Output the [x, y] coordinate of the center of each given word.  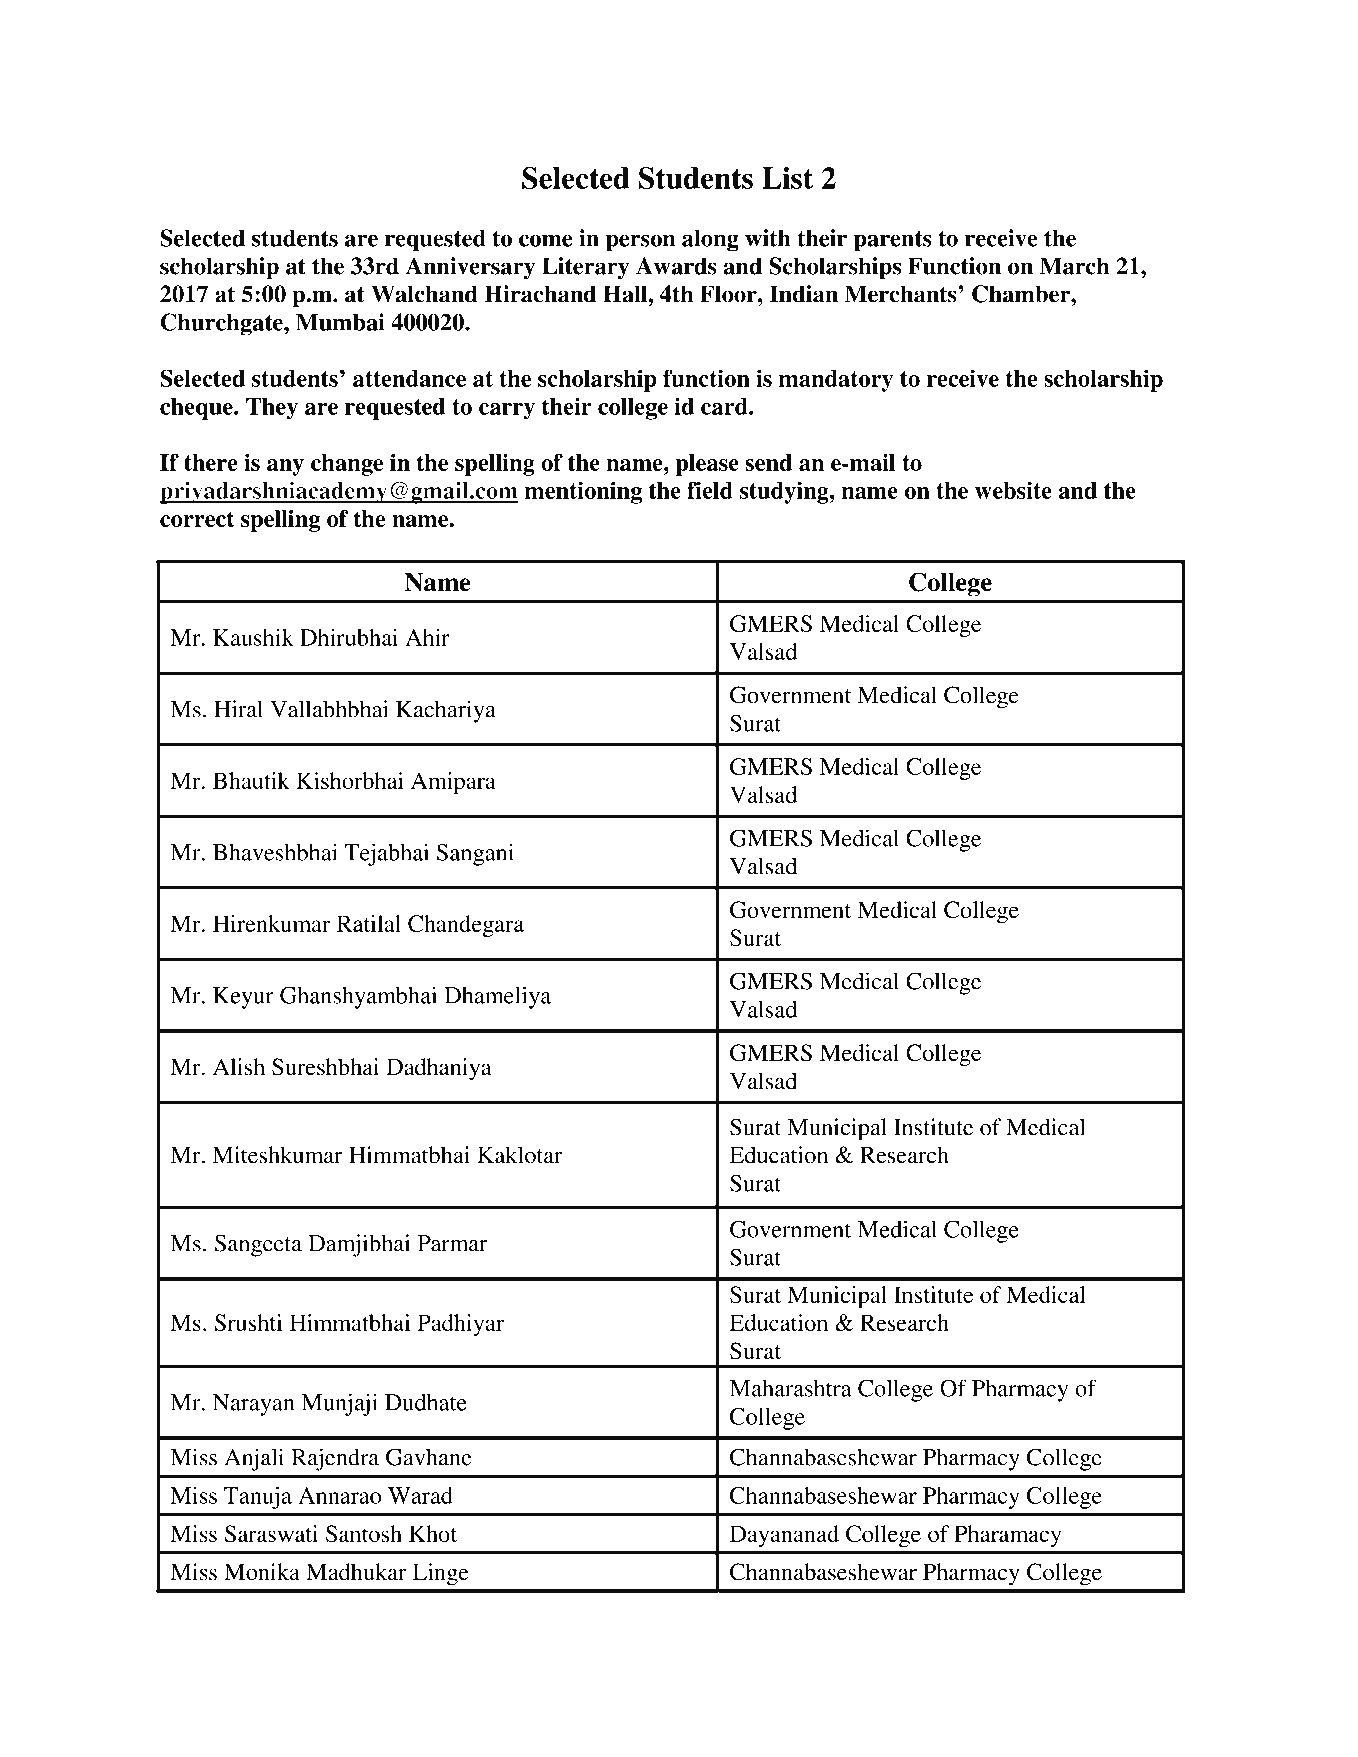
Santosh [364, 1533]
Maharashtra [791, 1388]
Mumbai [340, 322]
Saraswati [271, 1534]
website [1013, 490]
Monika [262, 1572]
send [768, 462]
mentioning [583, 492]
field [710, 490]
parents [893, 241]
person [640, 243]
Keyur [243, 998]
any [285, 467]
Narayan [254, 1405]
